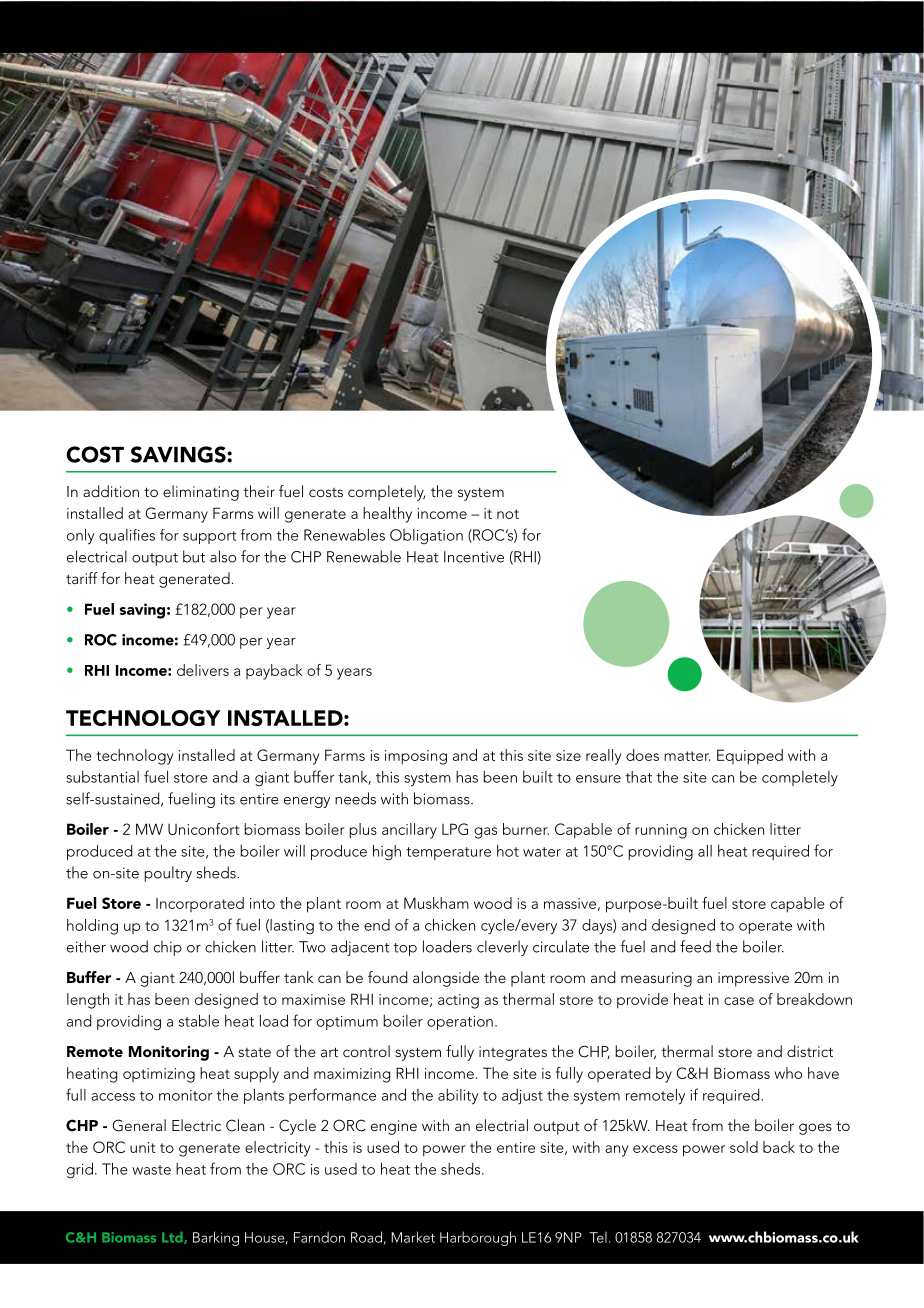 This screenshot has width=924, height=1308. Describe the element at coordinates (201, 493) in the screenshot. I see `eliminating` at that location.
